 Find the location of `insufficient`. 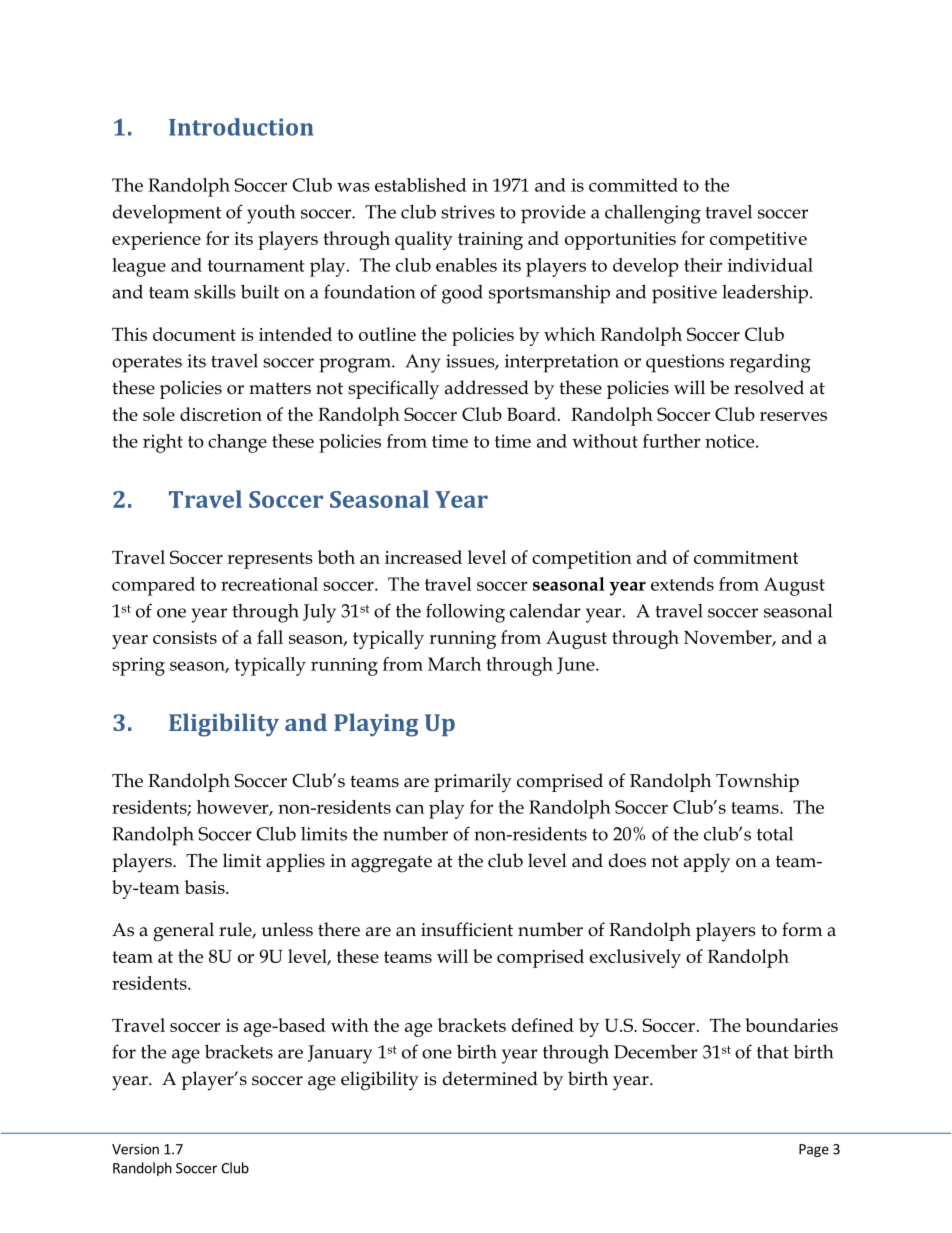

insufficient is located at coordinates (467, 929).
